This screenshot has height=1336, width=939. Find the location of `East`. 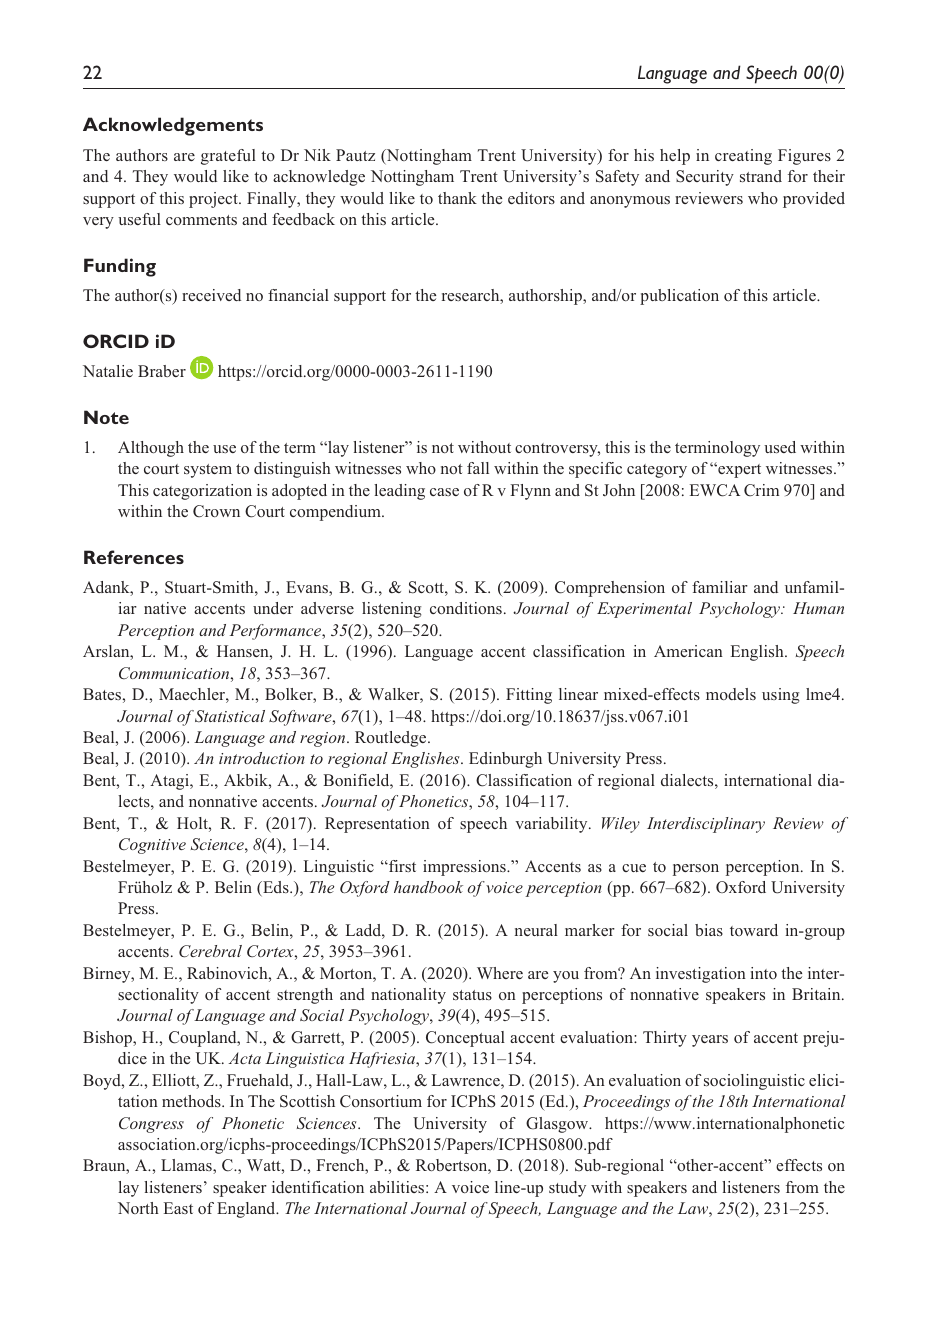

East is located at coordinates (178, 1208).
